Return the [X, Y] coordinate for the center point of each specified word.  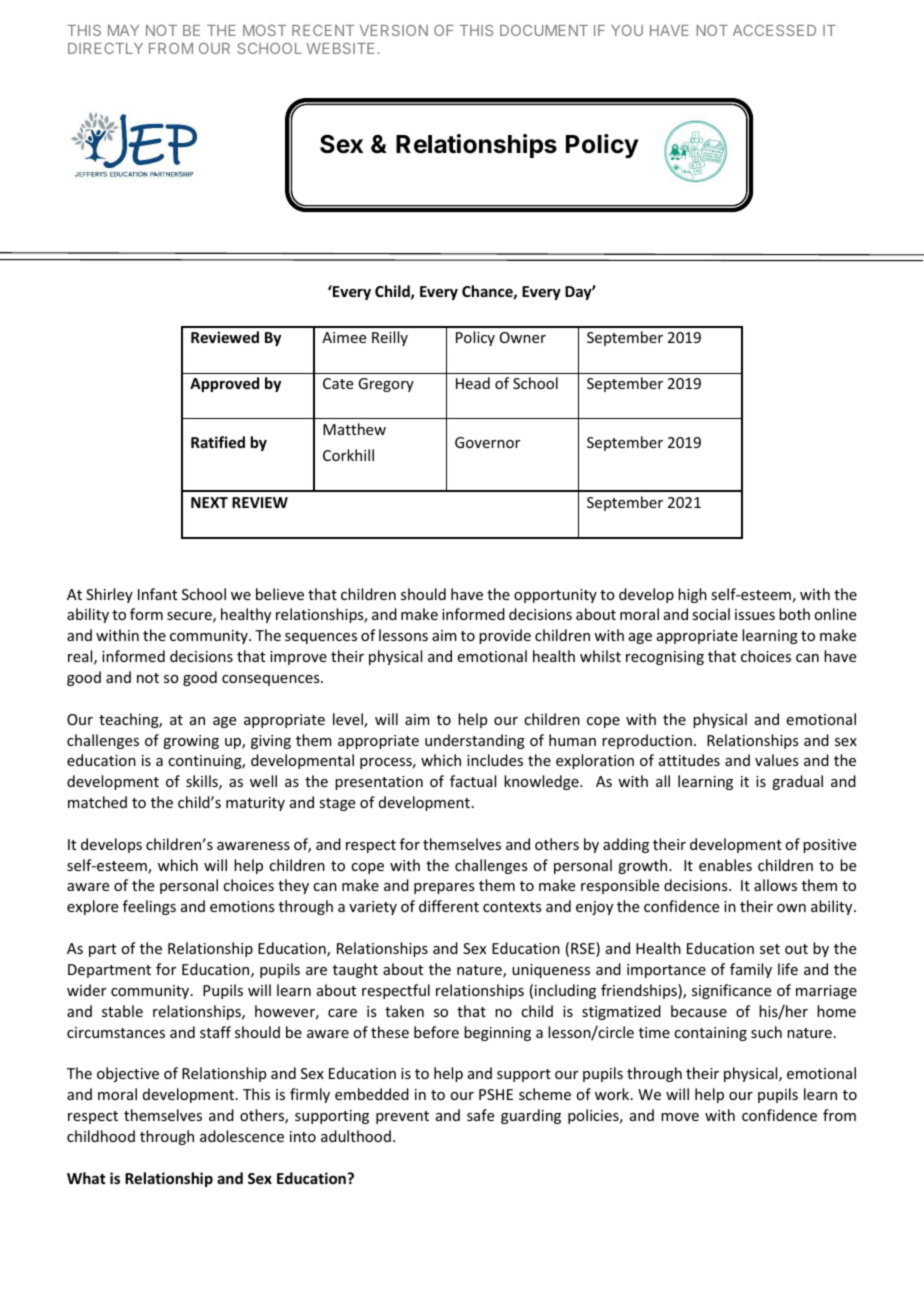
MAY [123, 30]
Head [473, 383]
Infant [157, 594]
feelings [149, 907]
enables [725, 865]
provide [505, 636]
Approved [224, 384]
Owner [523, 337]
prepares [444, 888]
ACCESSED [774, 30]
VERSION [394, 30]
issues [755, 614]
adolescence [242, 1136]
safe [480, 1115]
